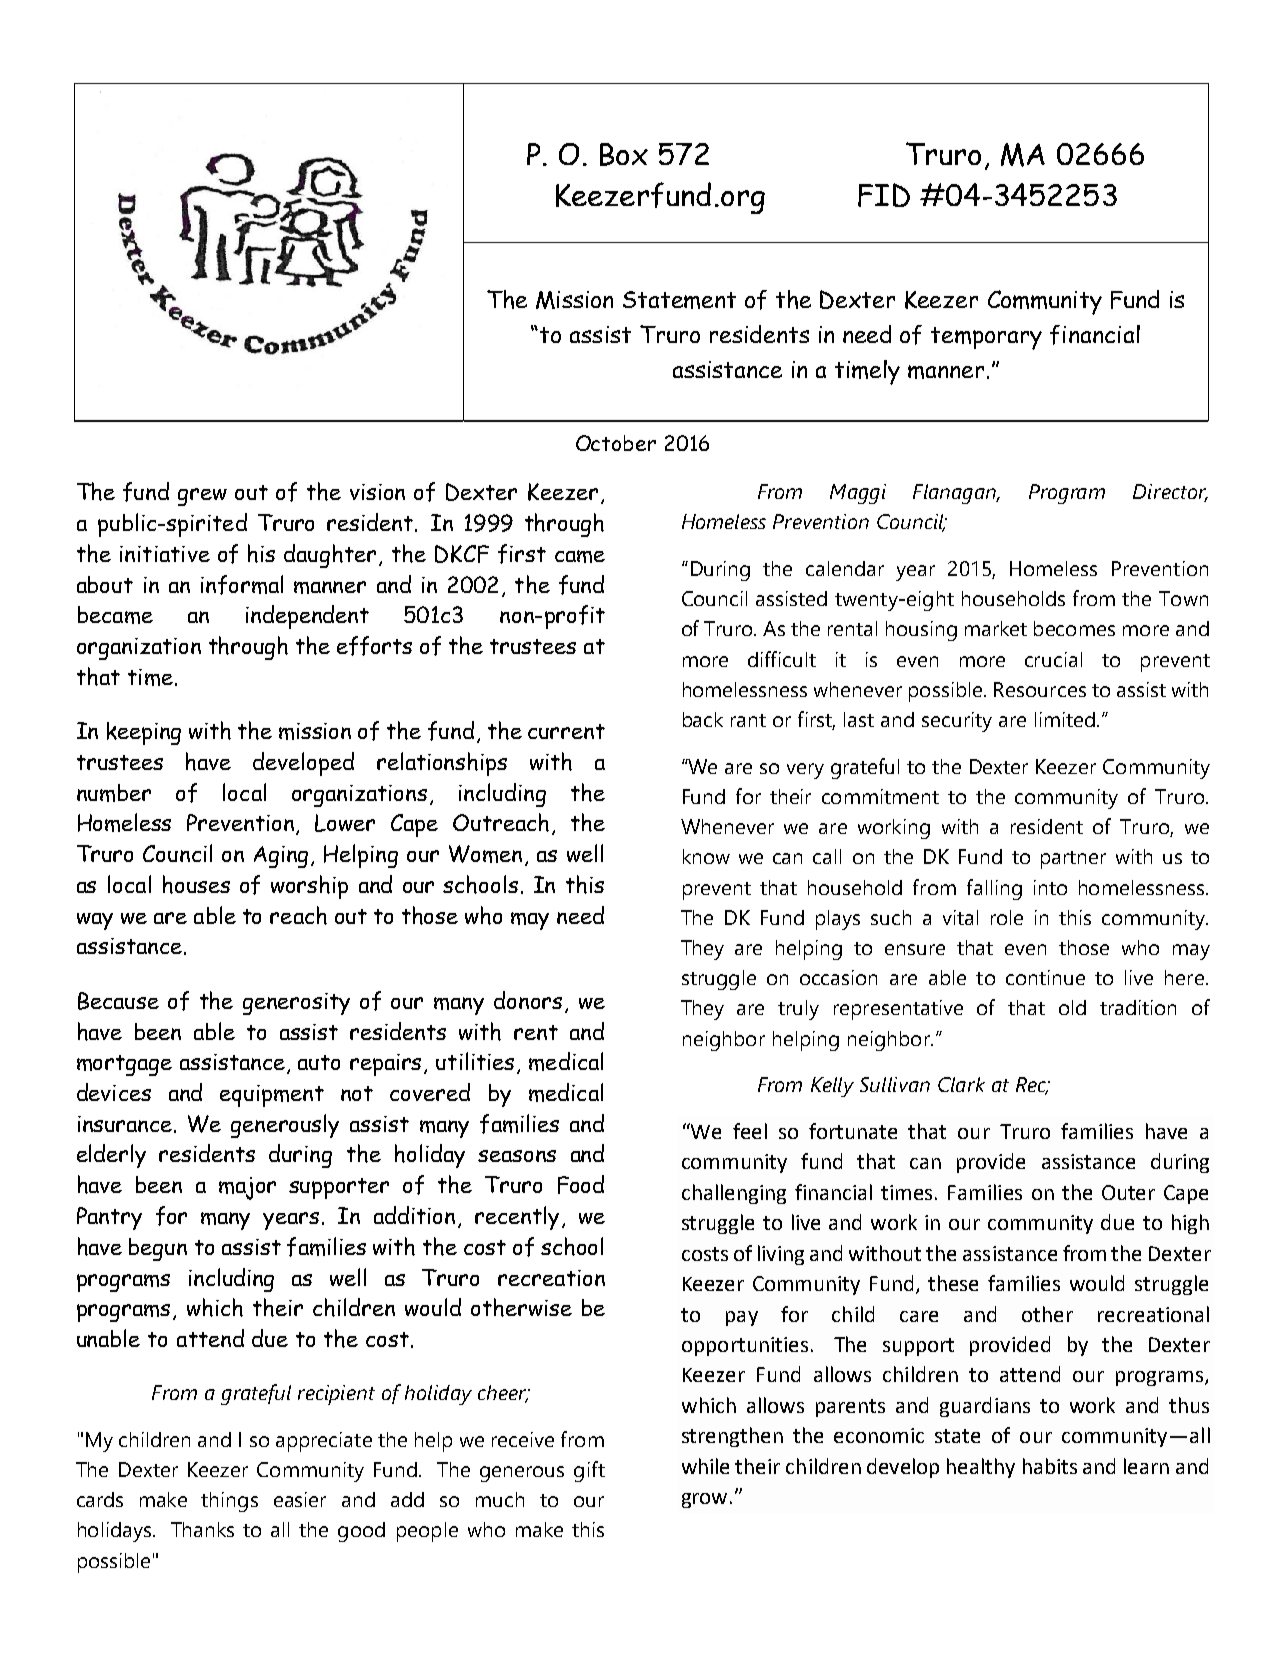  What do you see at coordinates (884, 195) in the document?
I see `FID` at bounding box center [884, 195].
